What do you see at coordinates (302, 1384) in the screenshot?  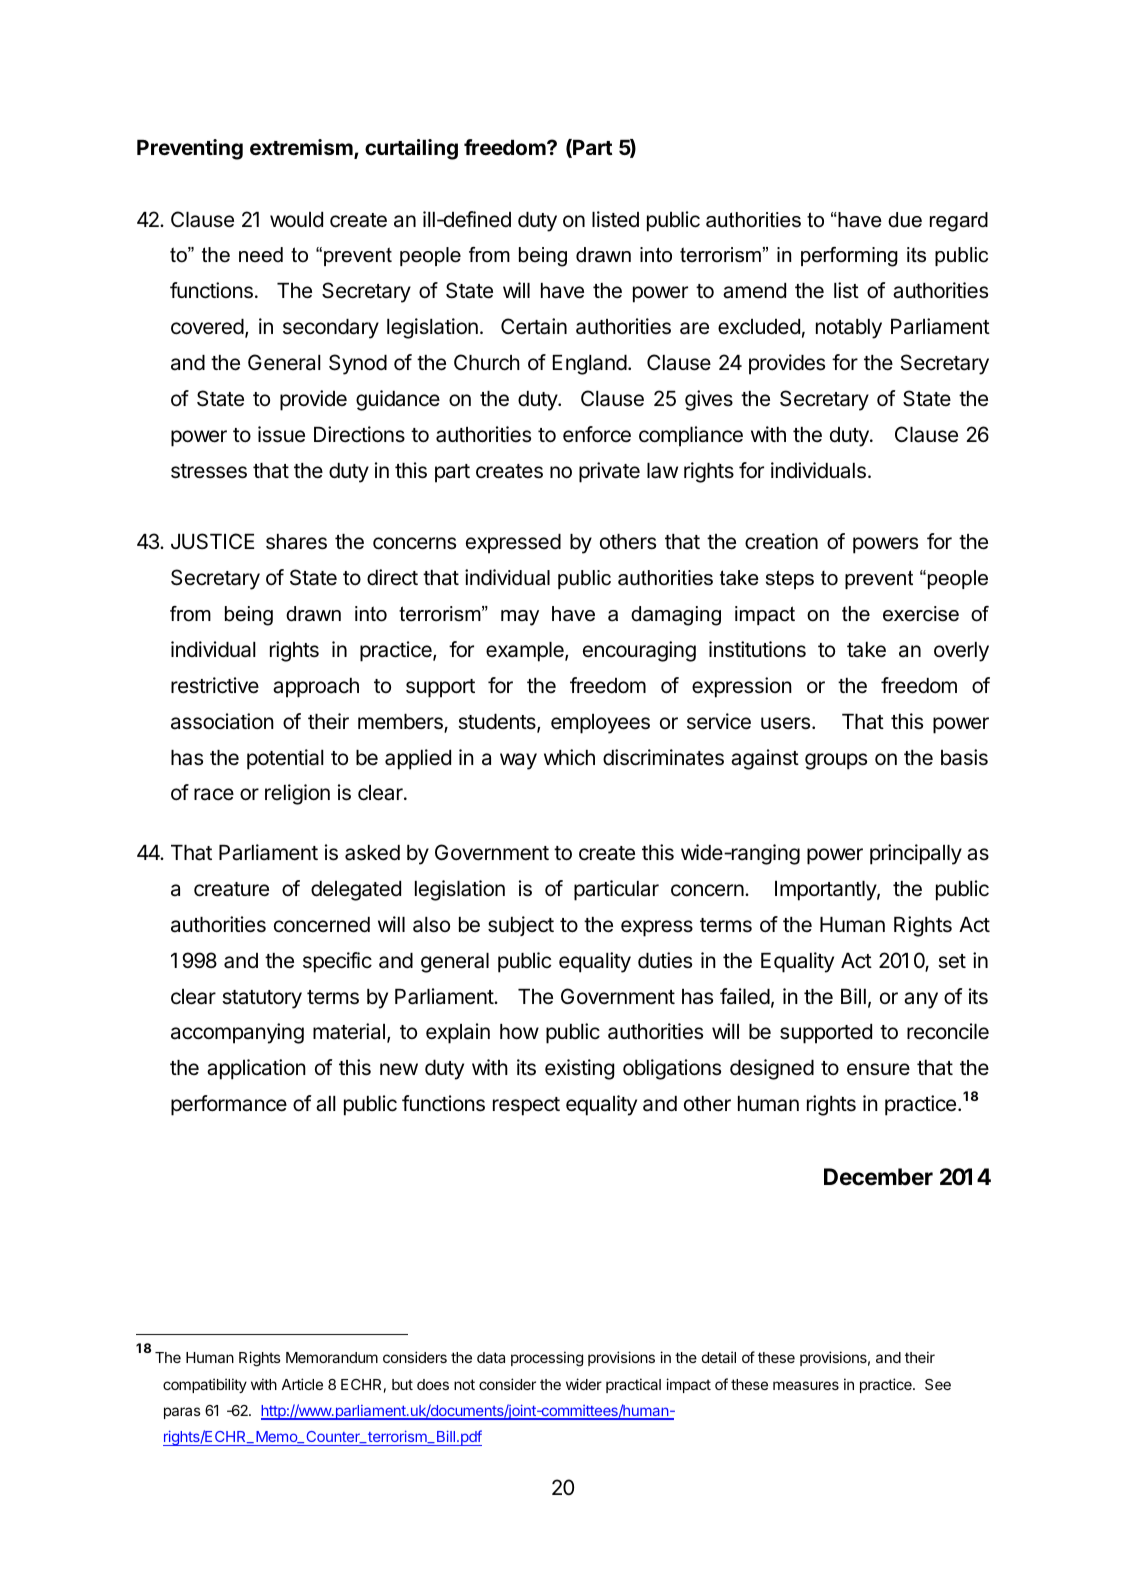 I see `Article` at bounding box center [302, 1384].
